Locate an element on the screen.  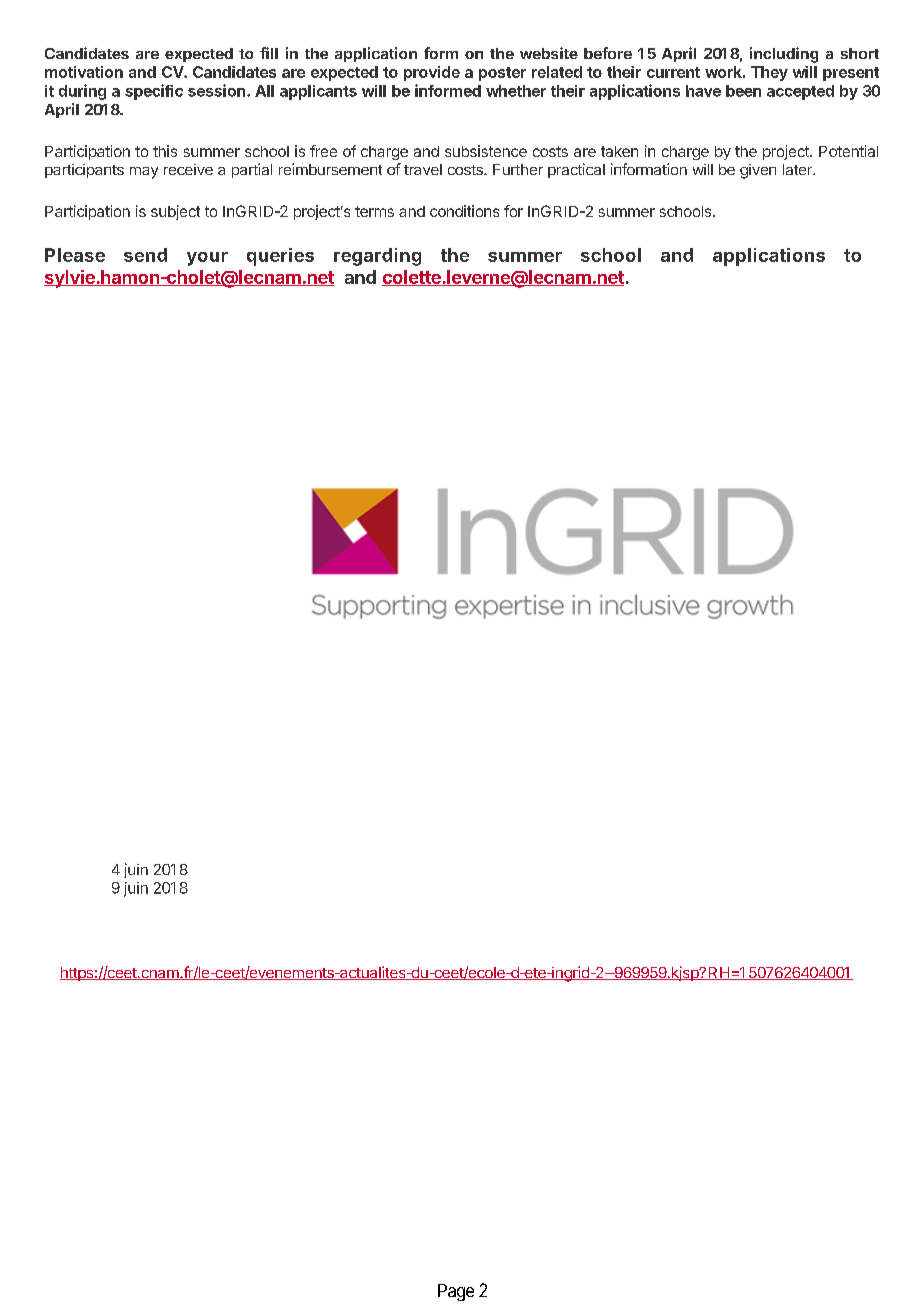
given is located at coordinates (758, 171).
